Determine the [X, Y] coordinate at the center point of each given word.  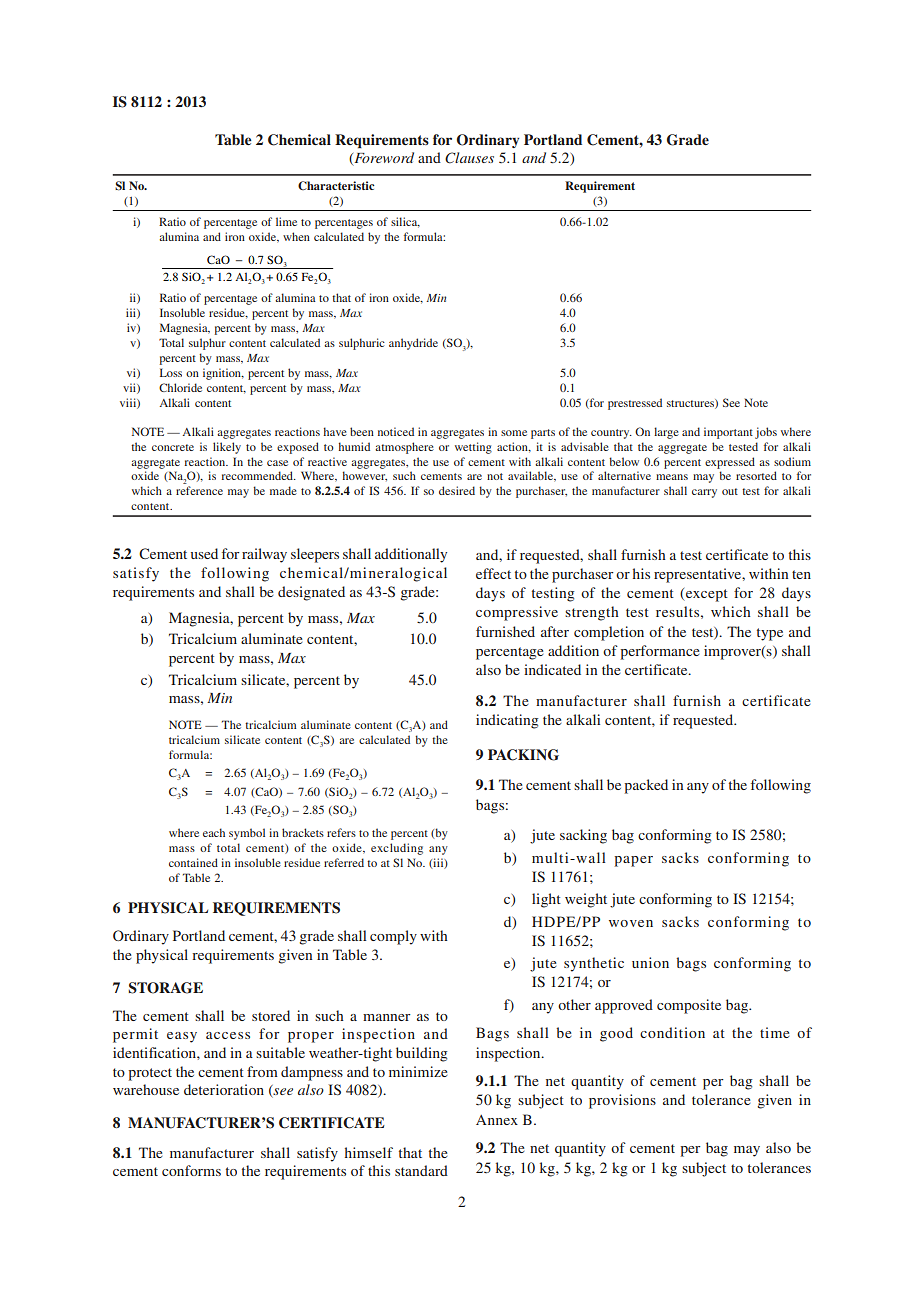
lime [286, 221]
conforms [191, 1170]
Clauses [469, 158]
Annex [497, 1120]
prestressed [635, 404]
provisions [622, 1101]
